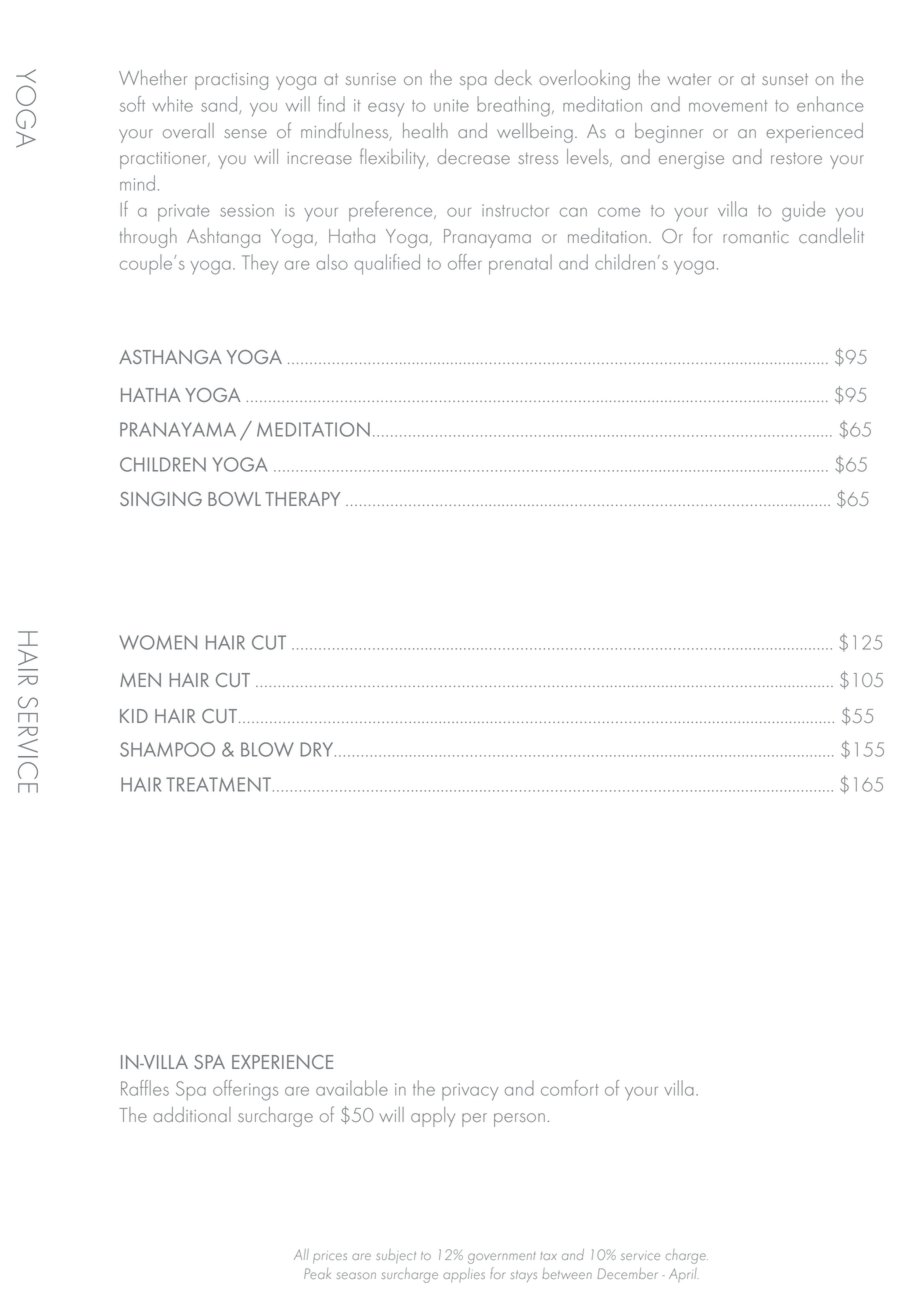  Describe the element at coordinates (267, 749) in the image. I see `BLOW` at that location.
